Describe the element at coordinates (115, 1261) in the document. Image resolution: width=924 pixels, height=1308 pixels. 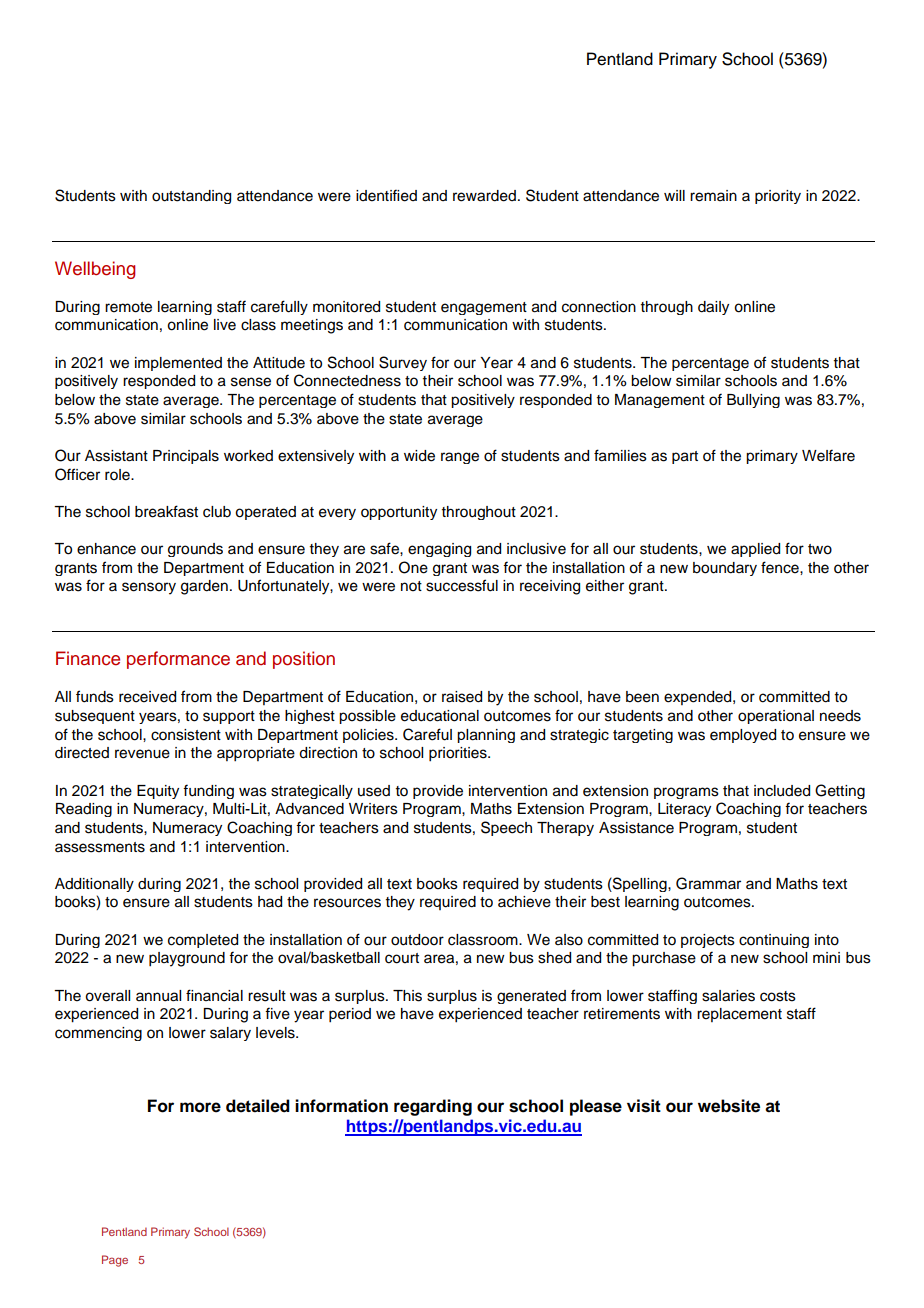
I see `Page` at that location.
